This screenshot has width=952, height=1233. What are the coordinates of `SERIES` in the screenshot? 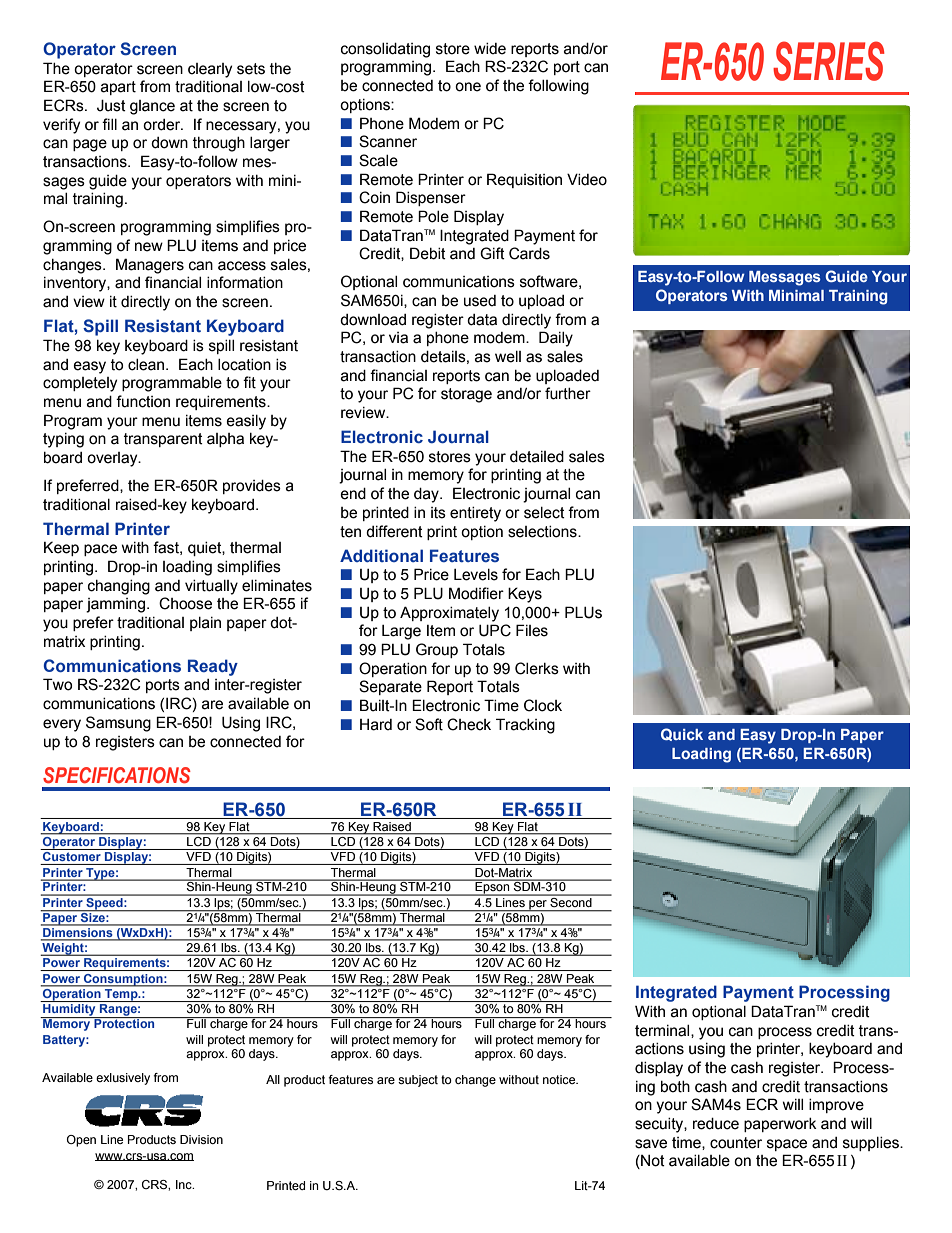 It's located at (828, 61).
